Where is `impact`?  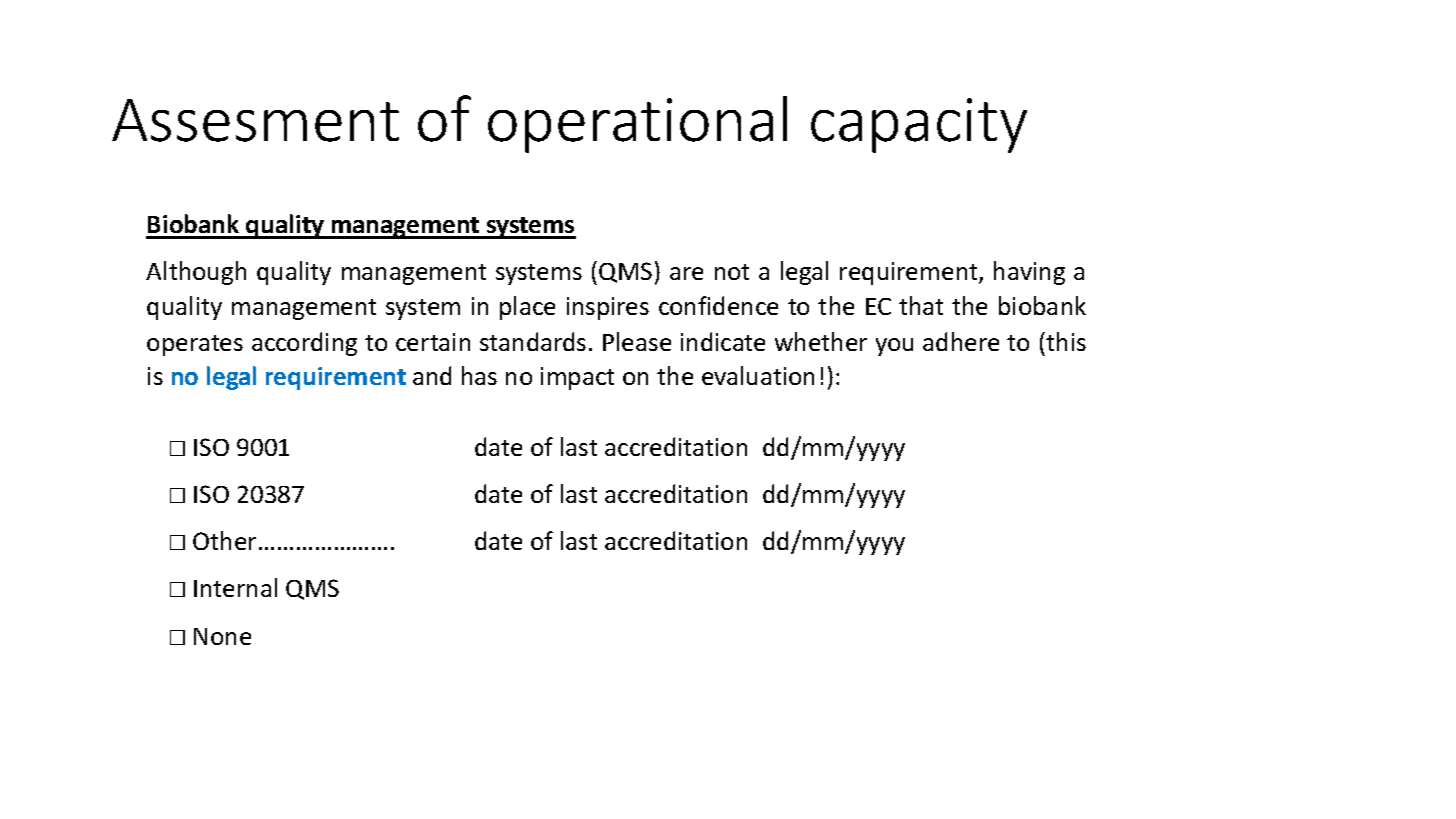 impact is located at coordinates (577, 378).
